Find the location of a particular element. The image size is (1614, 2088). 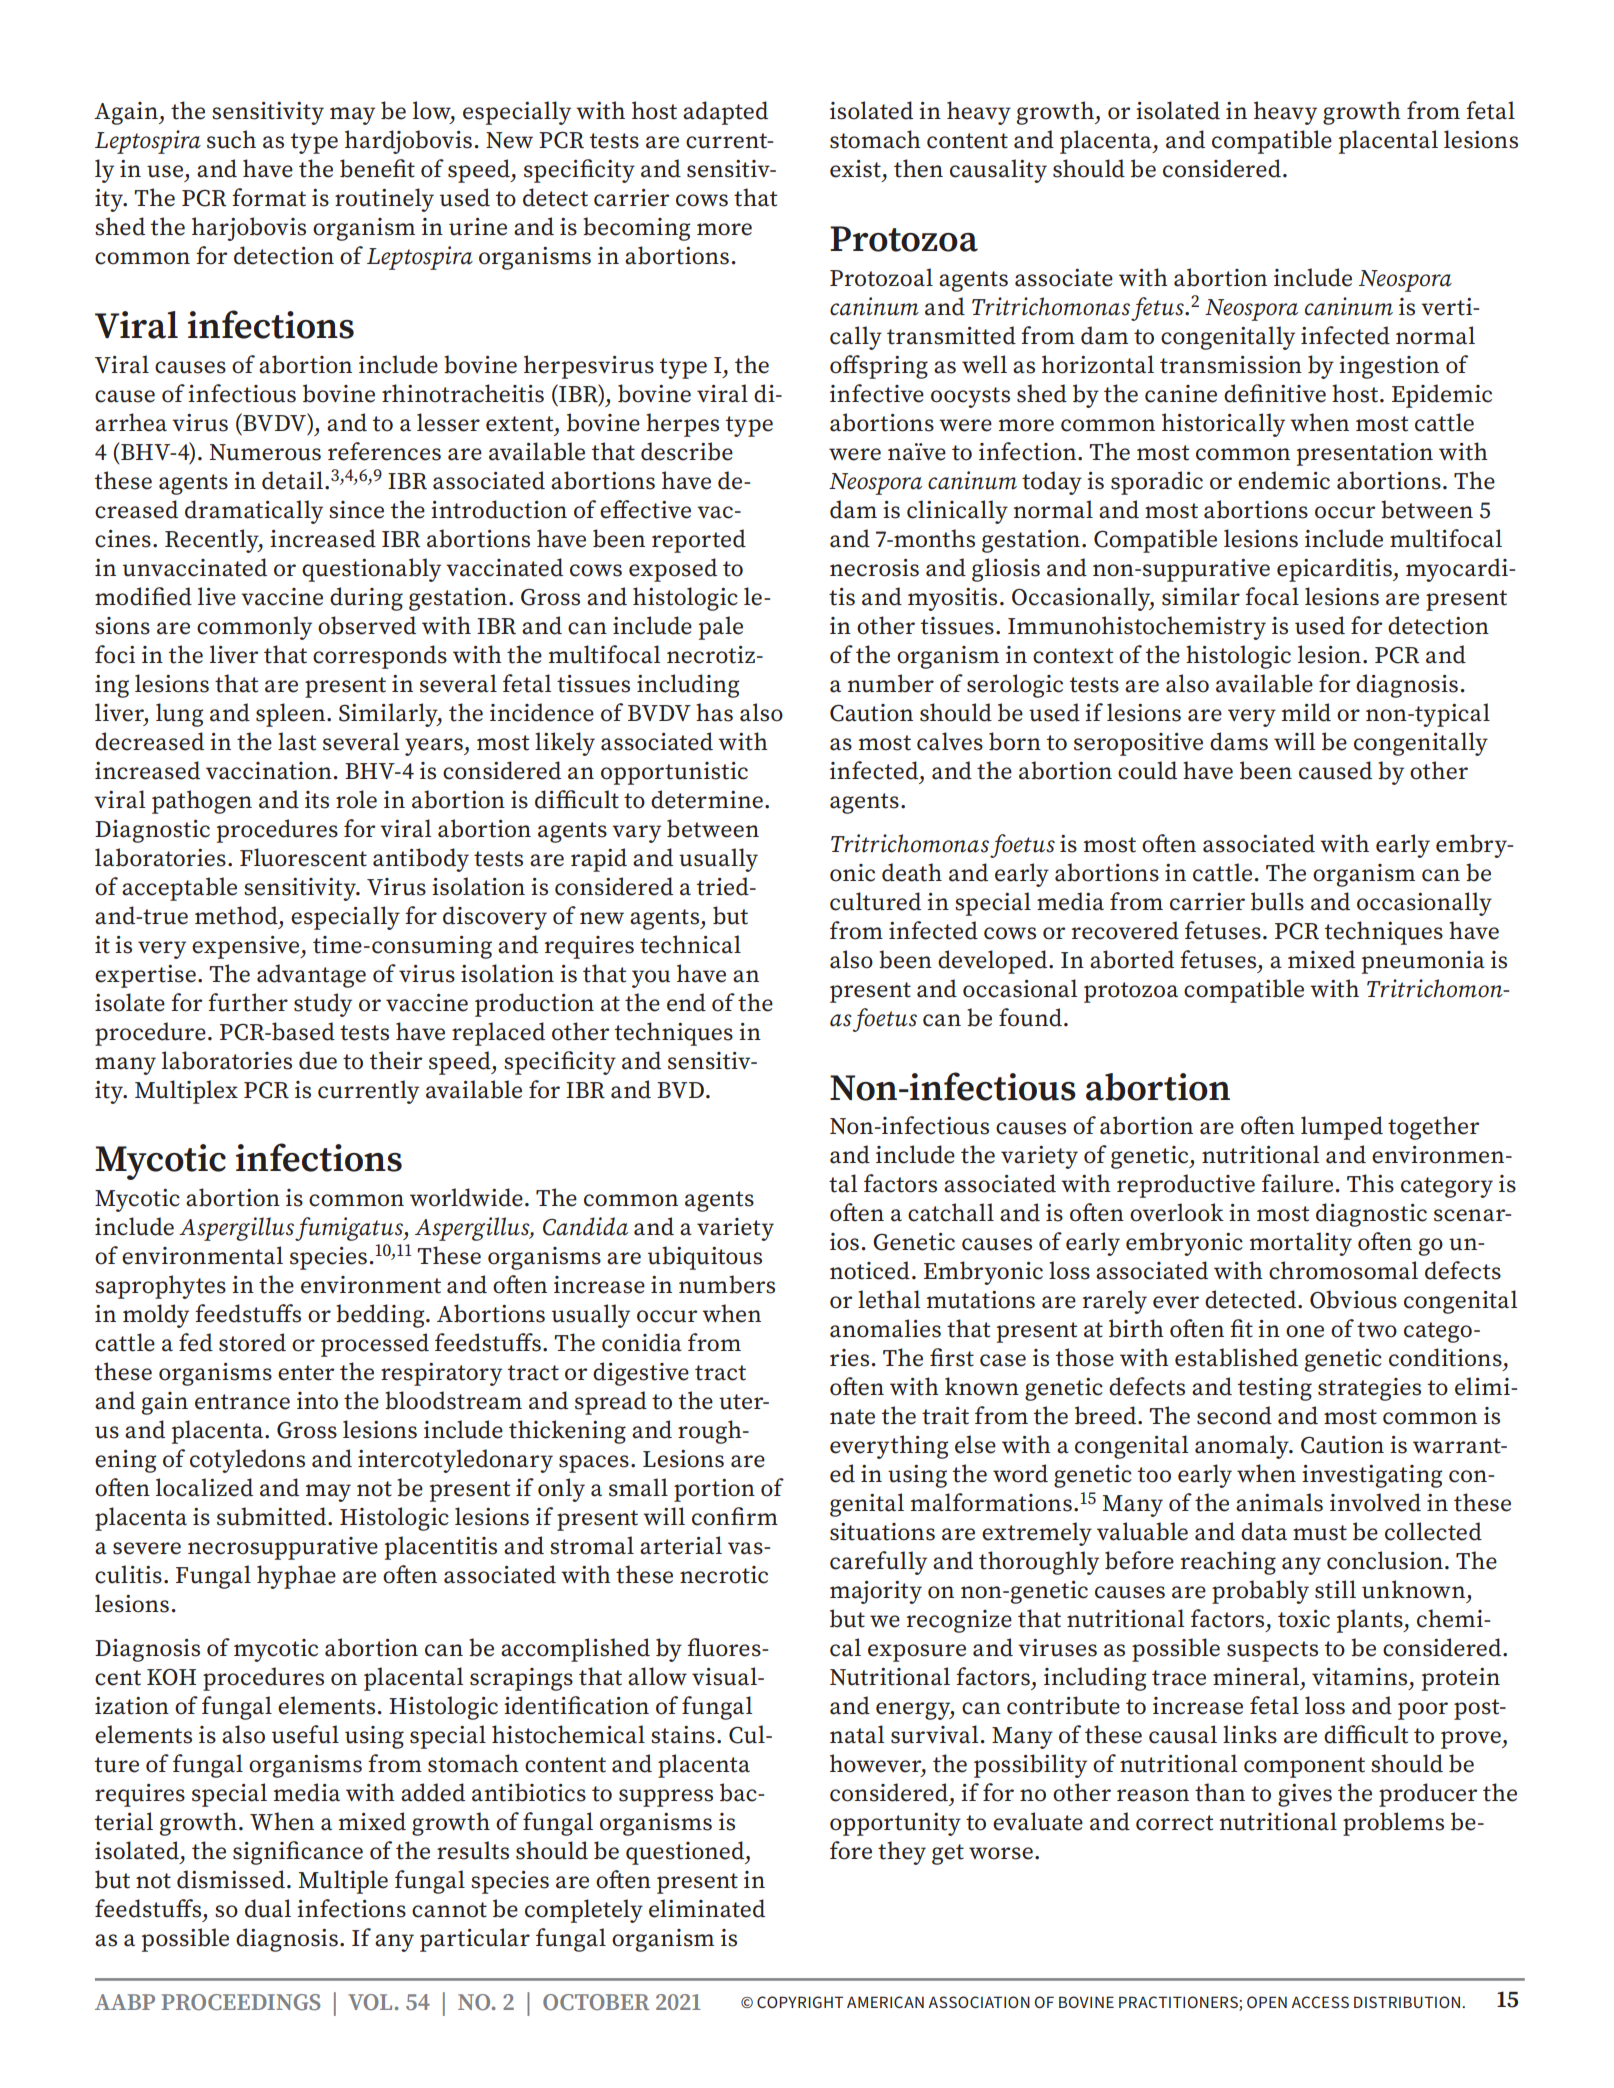

lumped is located at coordinates (1342, 1128).
